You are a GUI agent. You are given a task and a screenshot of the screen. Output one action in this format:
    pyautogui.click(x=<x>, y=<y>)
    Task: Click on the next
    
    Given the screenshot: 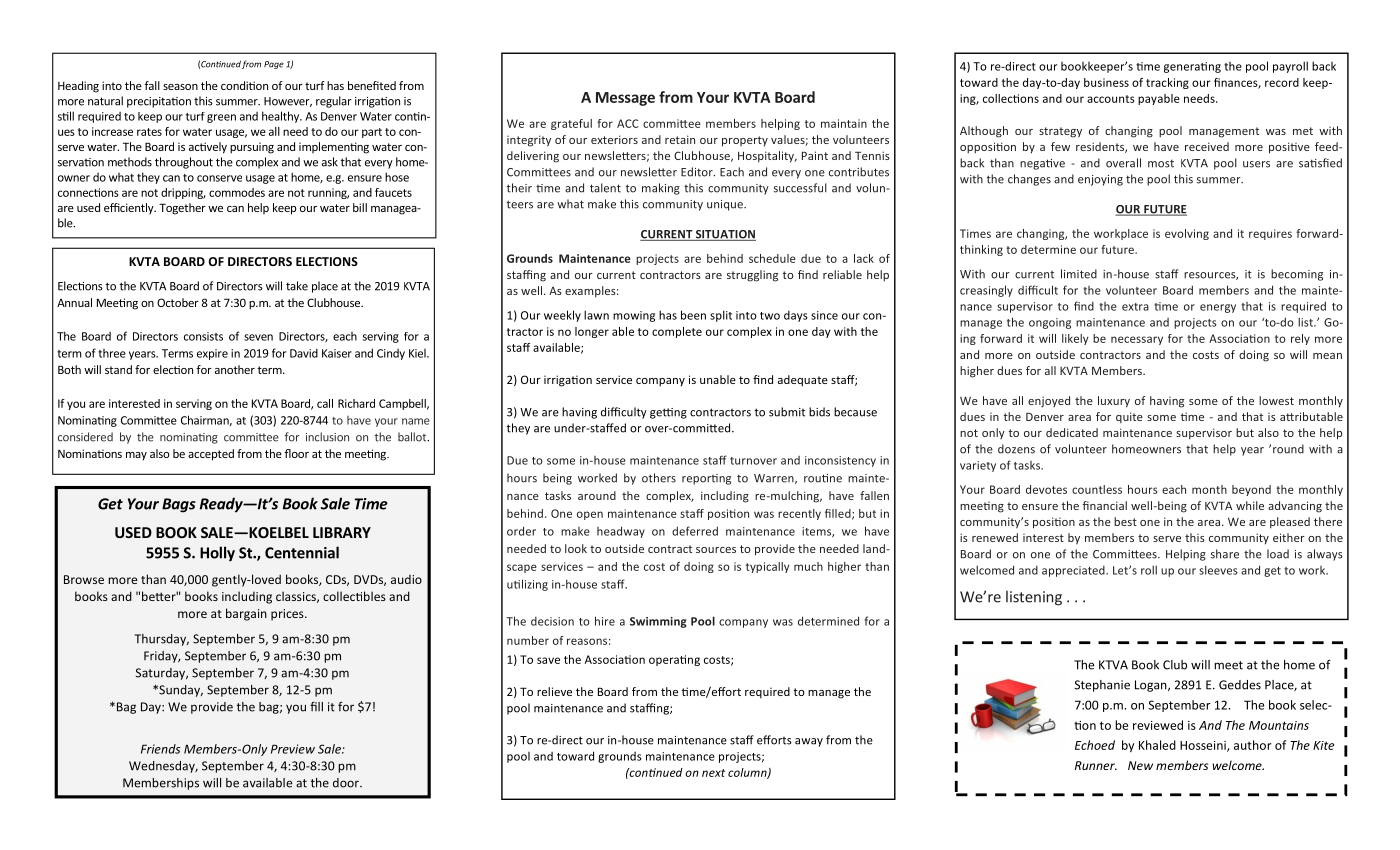 What is the action you would take?
    pyautogui.click(x=713, y=773)
